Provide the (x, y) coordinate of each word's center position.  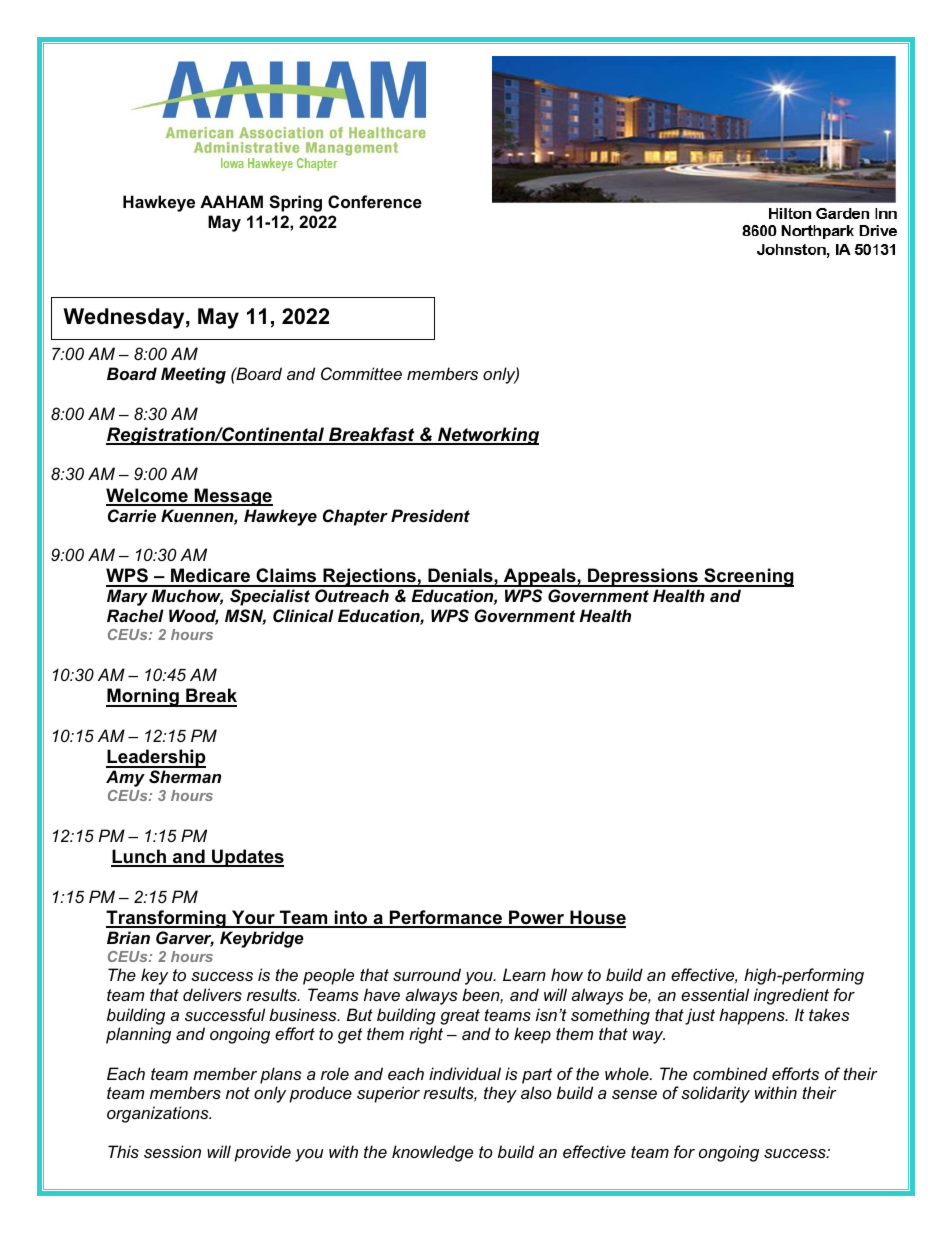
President (430, 515)
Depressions (643, 577)
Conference (375, 201)
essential (715, 994)
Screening (748, 577)
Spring (295, 203)
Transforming (167, 919)
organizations (159, 1114)
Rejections (369, 577)
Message (233, 497)
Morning (143, 697)
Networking (487, 436)
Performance (445, 918)
